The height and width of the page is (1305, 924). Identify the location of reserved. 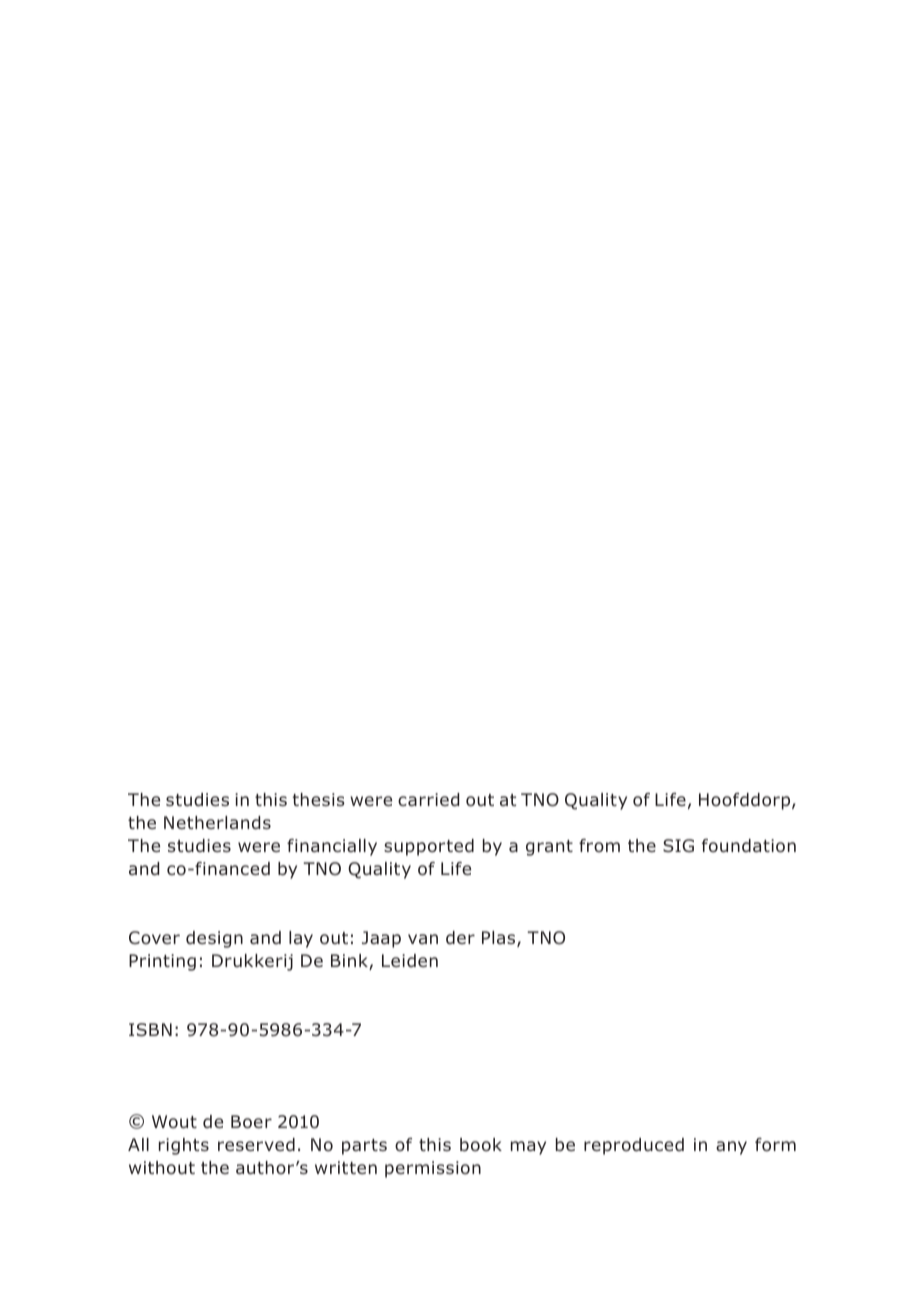
(256, 1144).
